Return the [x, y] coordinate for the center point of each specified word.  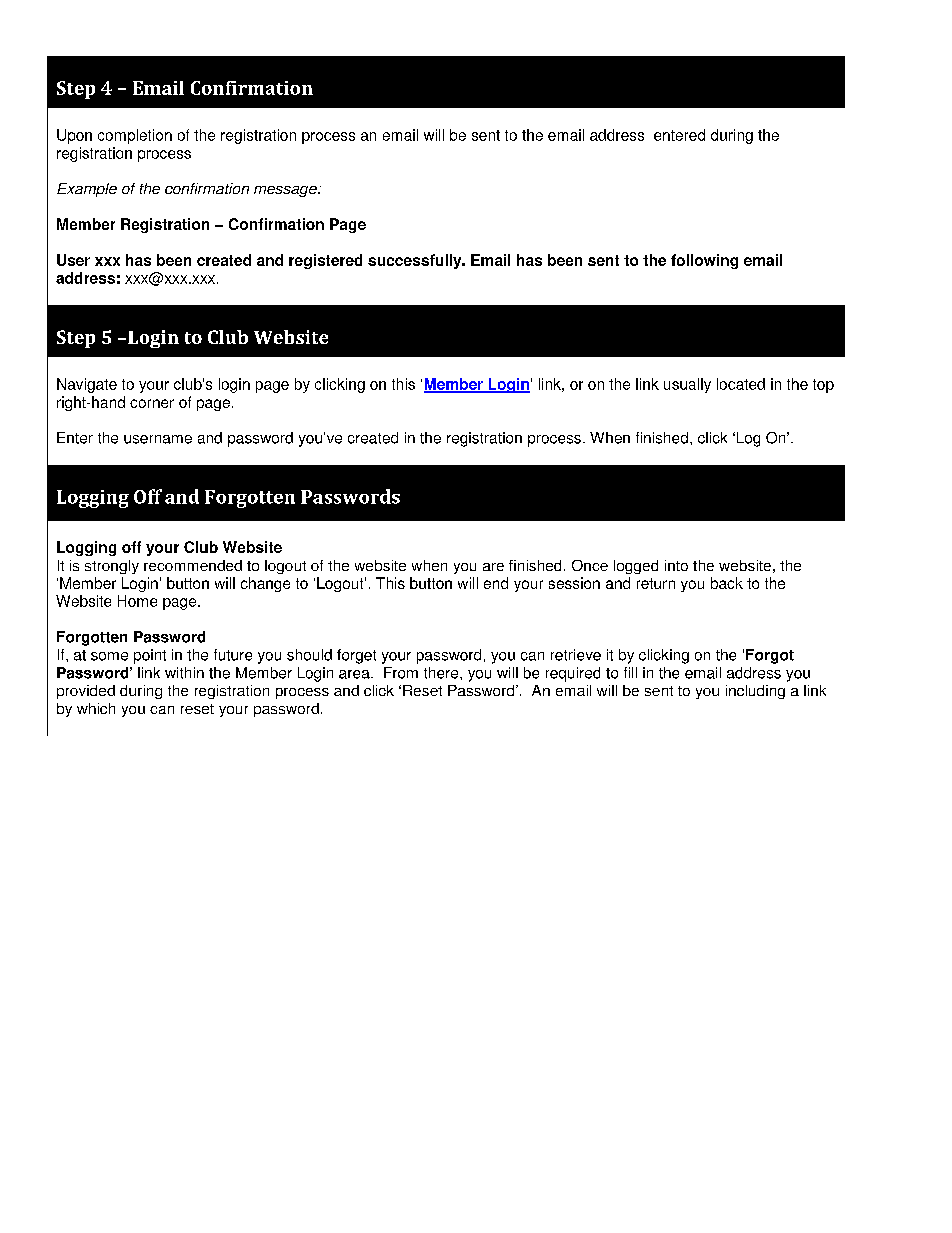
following [704, 261]
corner [152, 403]
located [741, 384]
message [286, 191]
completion [135, 136]
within [184, 673]
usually [687, 385]
